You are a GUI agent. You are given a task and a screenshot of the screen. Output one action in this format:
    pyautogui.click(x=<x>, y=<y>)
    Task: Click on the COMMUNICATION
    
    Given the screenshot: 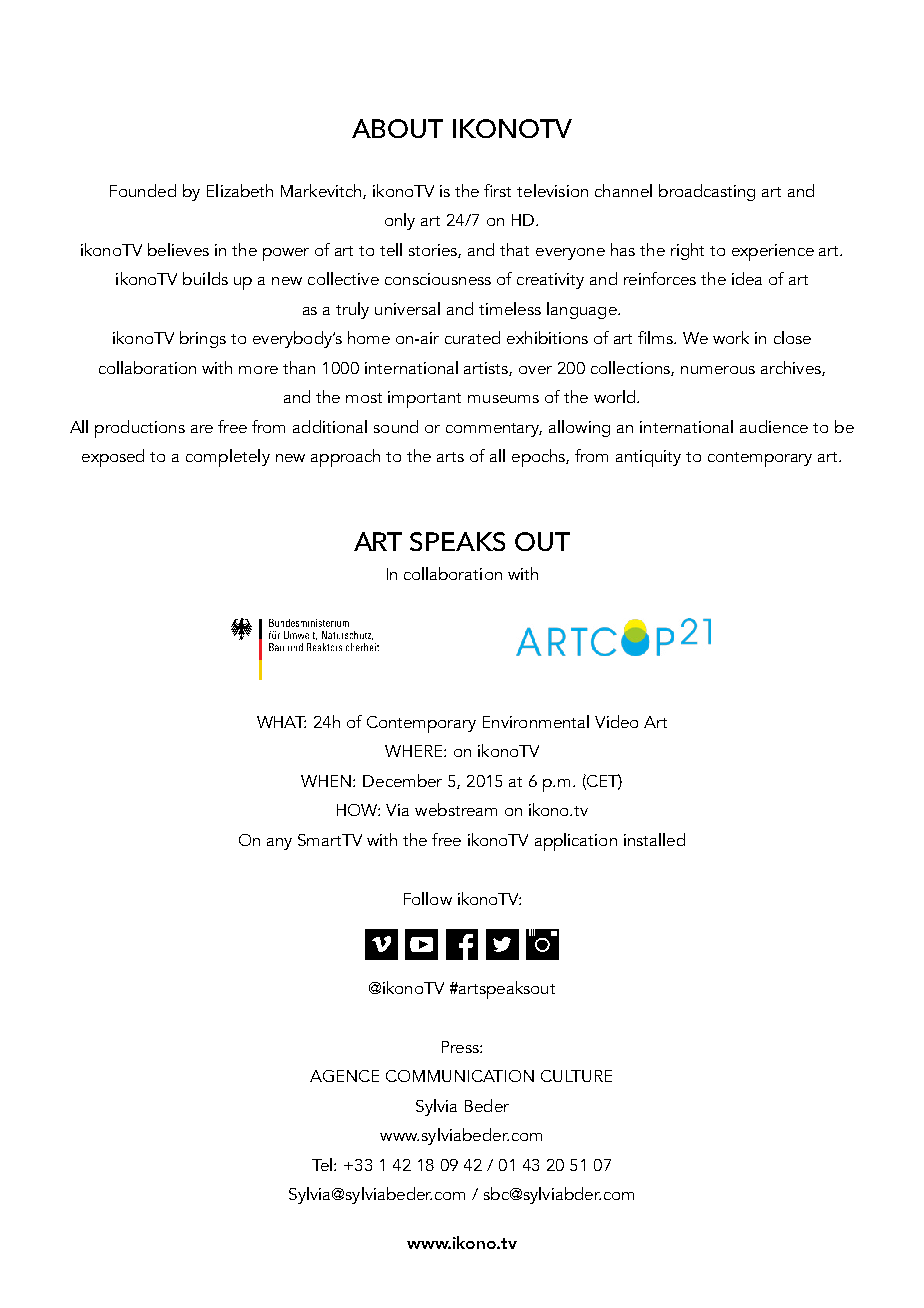 What is the action you would take?
    pyautogui.click(x=460, y=1076)
